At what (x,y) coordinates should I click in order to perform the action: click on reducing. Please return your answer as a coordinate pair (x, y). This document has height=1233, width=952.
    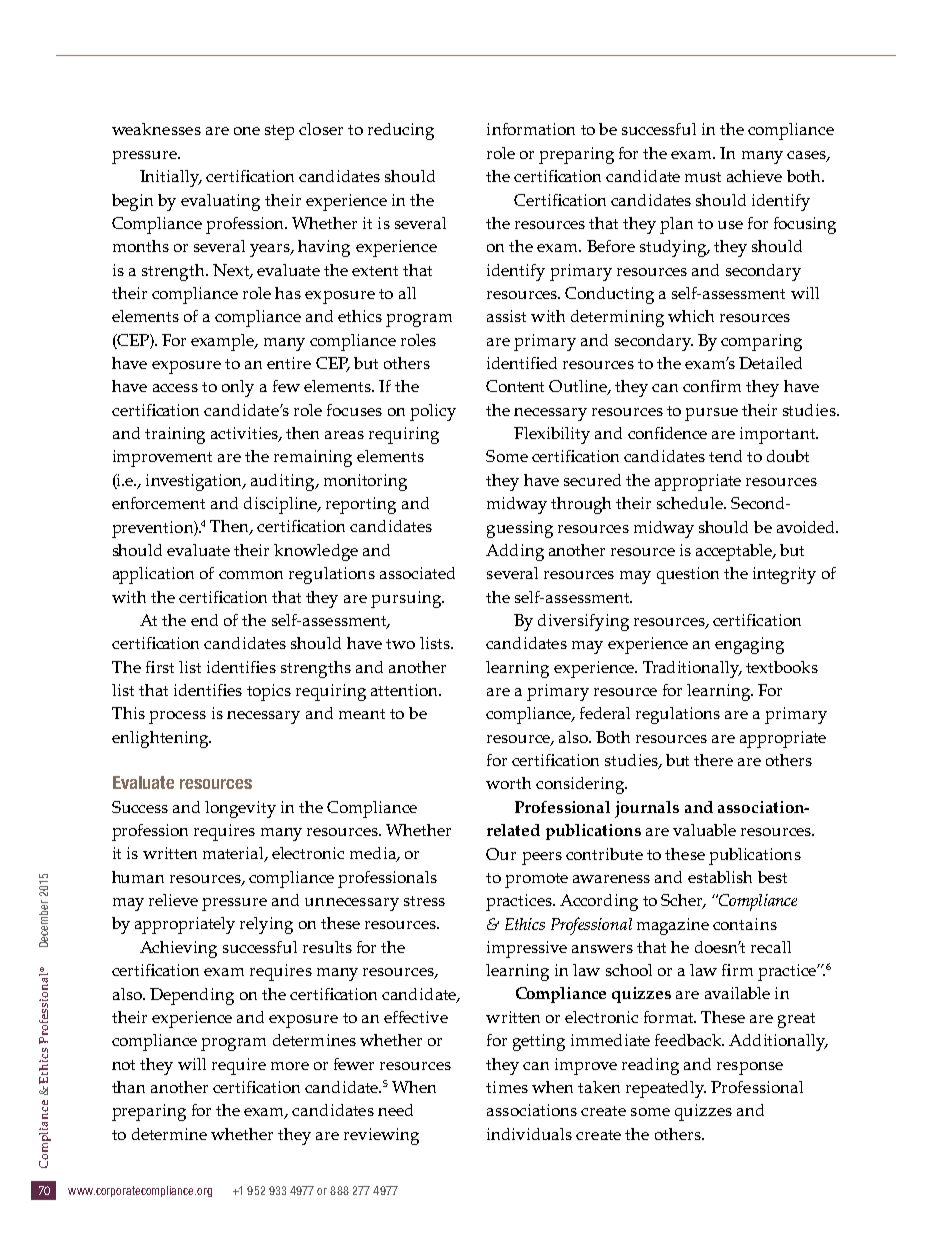
    Looking at the image, I should click on (401, 131).
